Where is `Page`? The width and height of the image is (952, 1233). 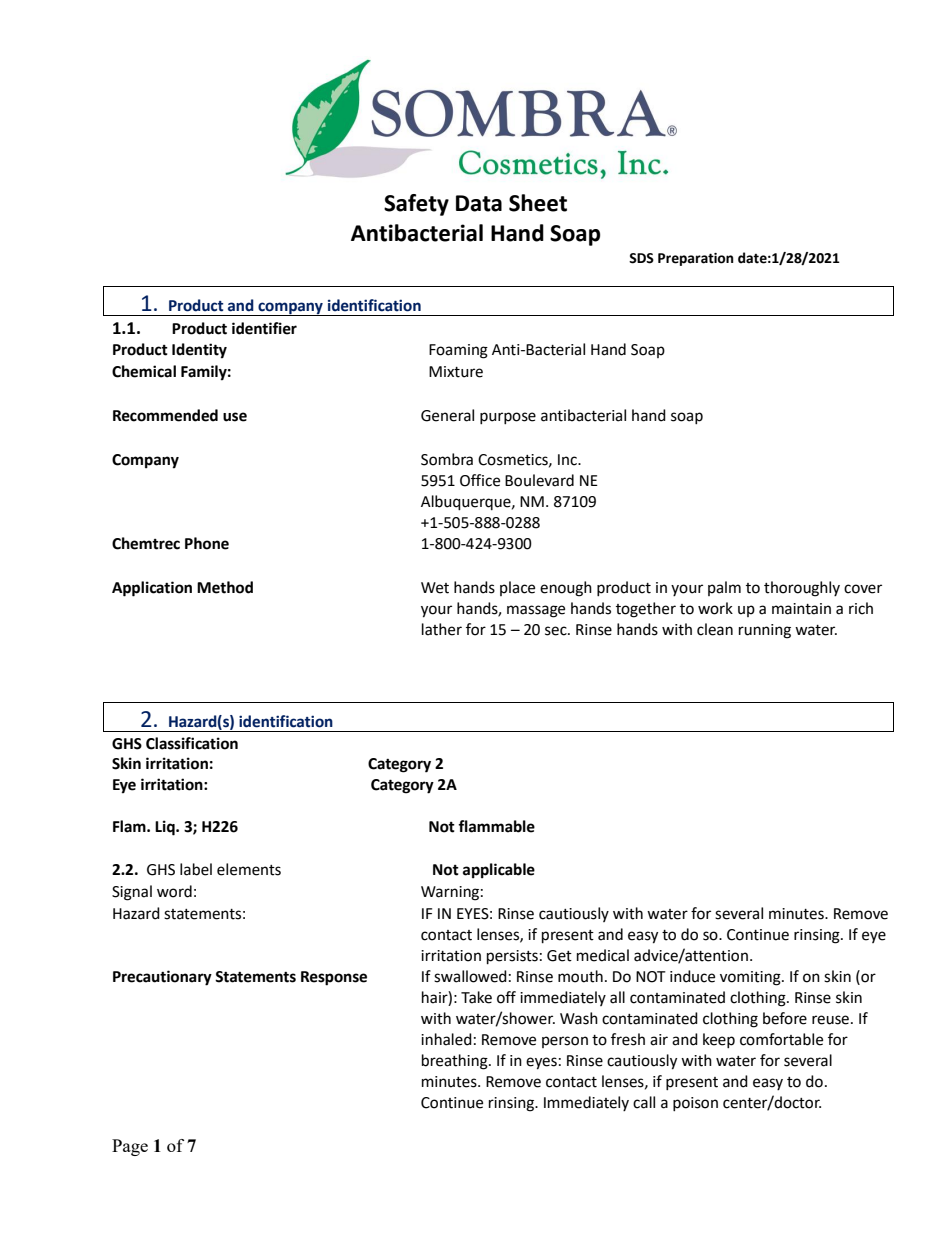 Page is located at coordinates (130, 1147).
